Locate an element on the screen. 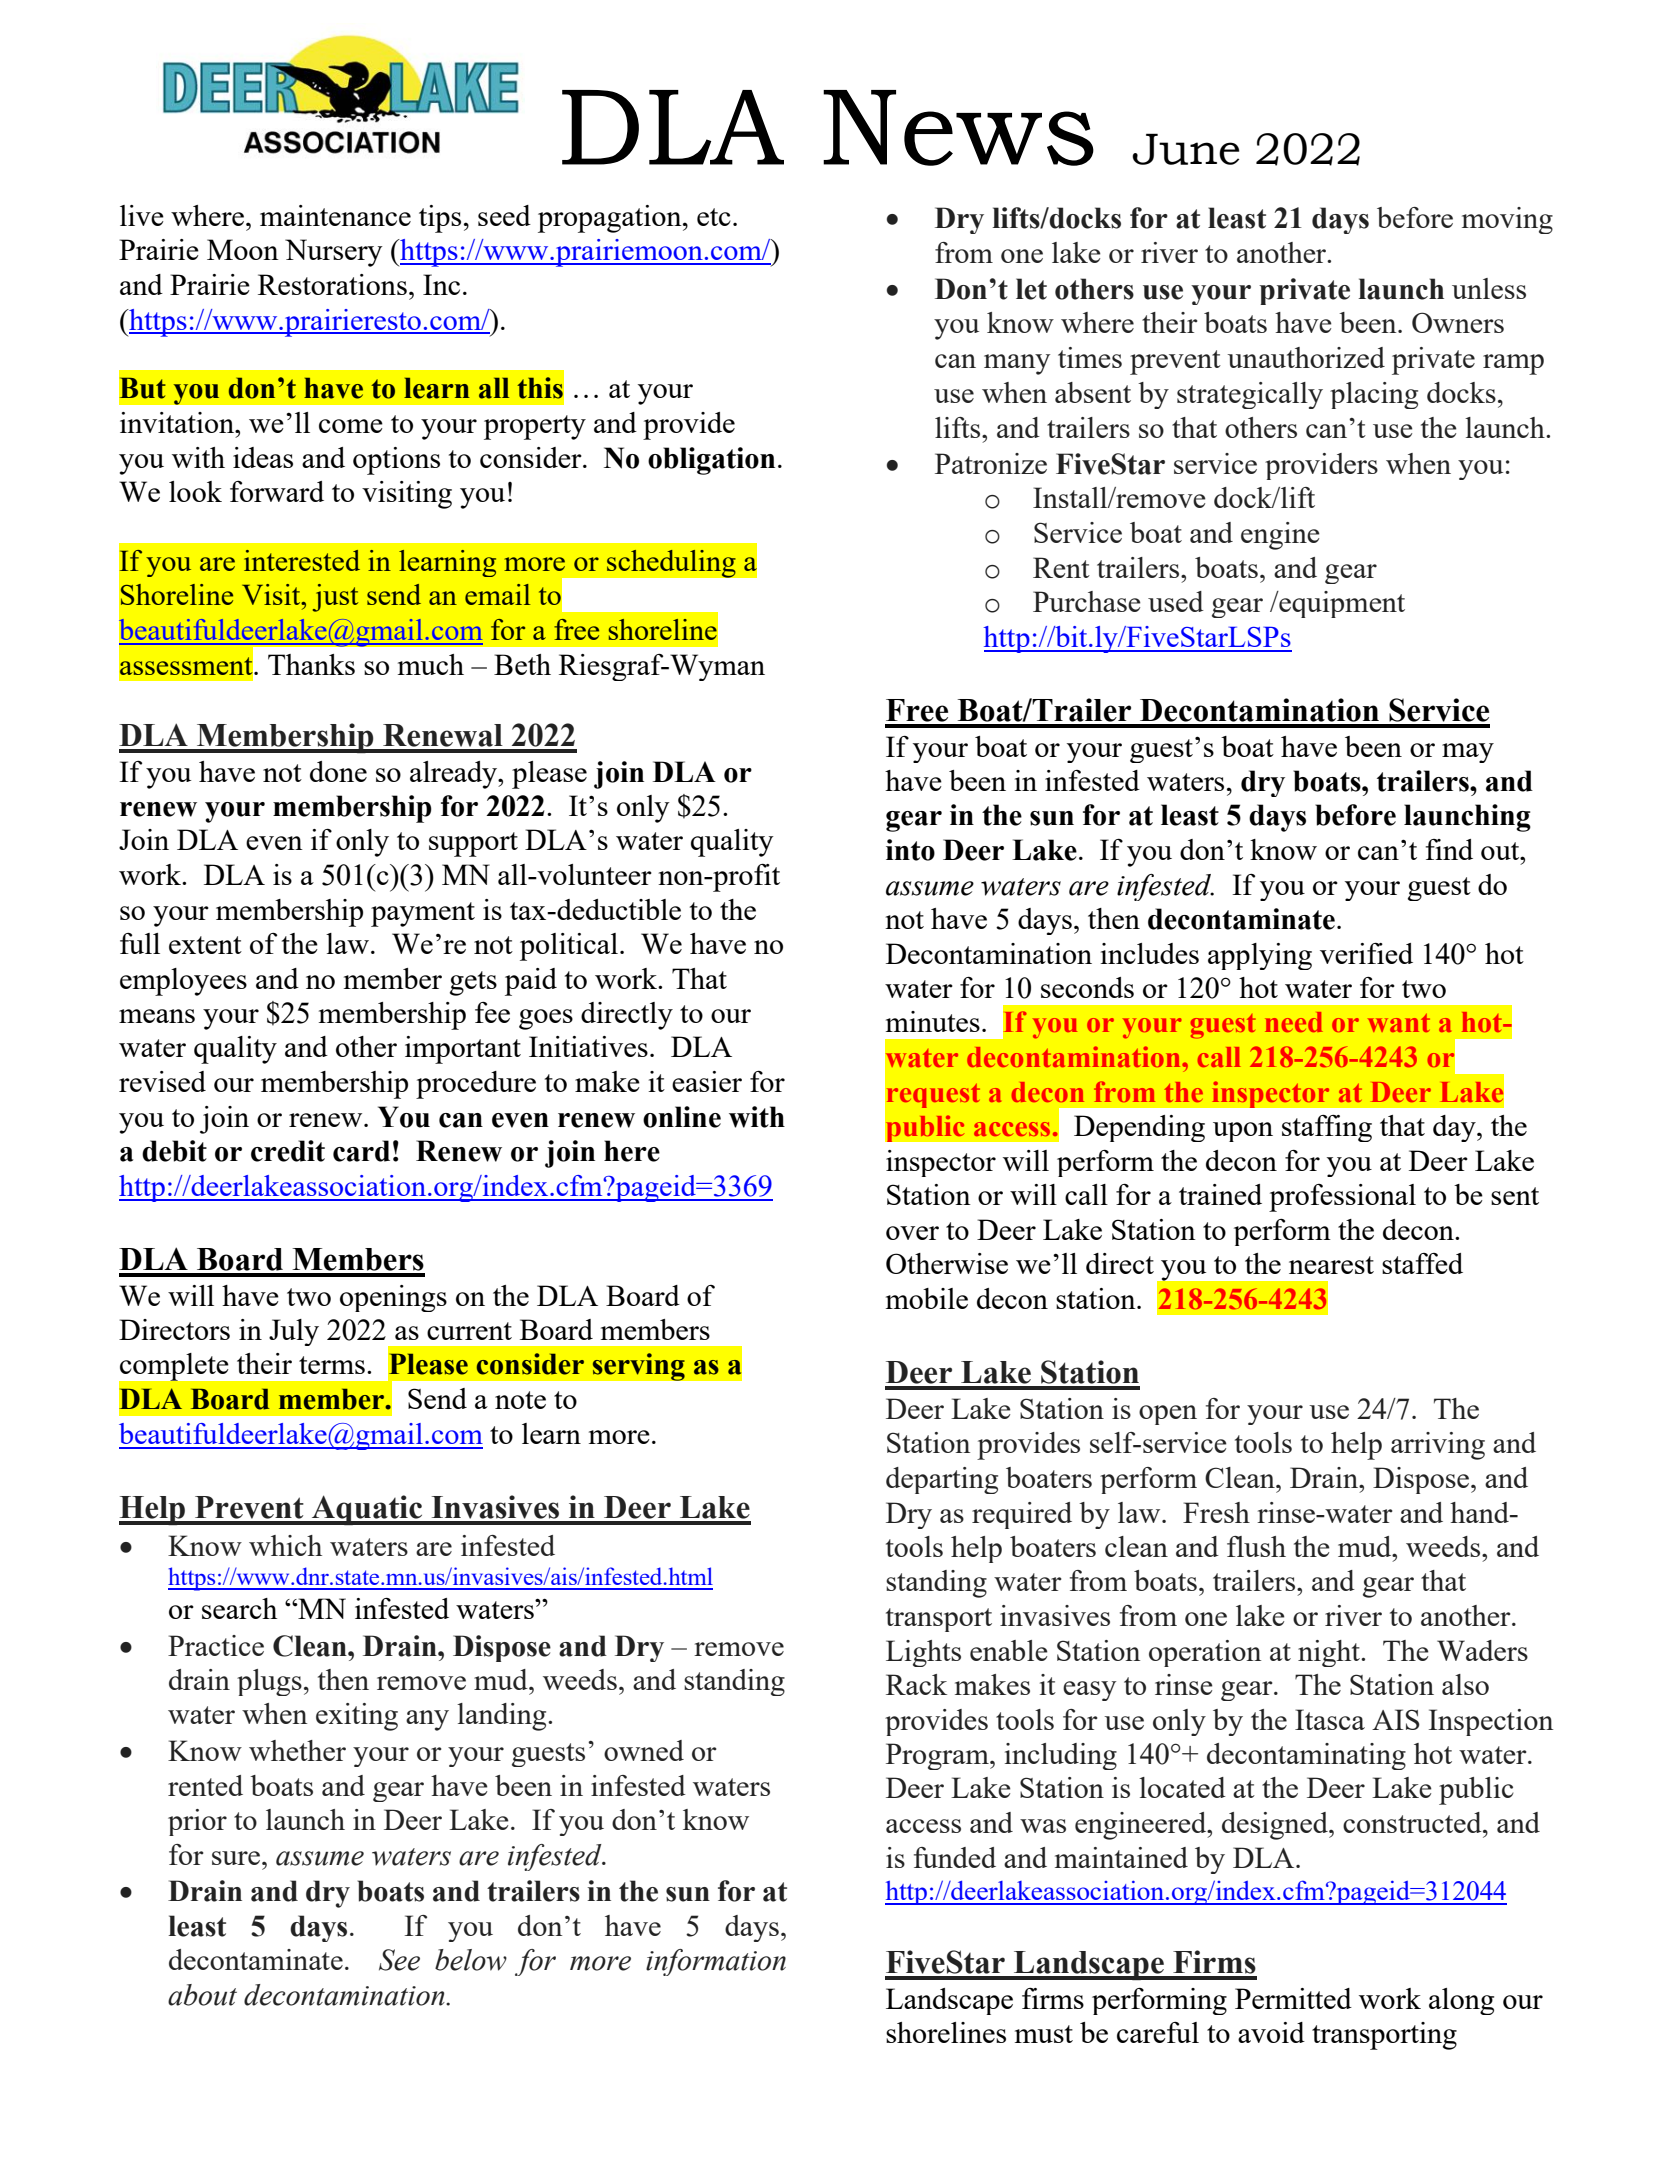  etc is located at coordinates (714, 217).
